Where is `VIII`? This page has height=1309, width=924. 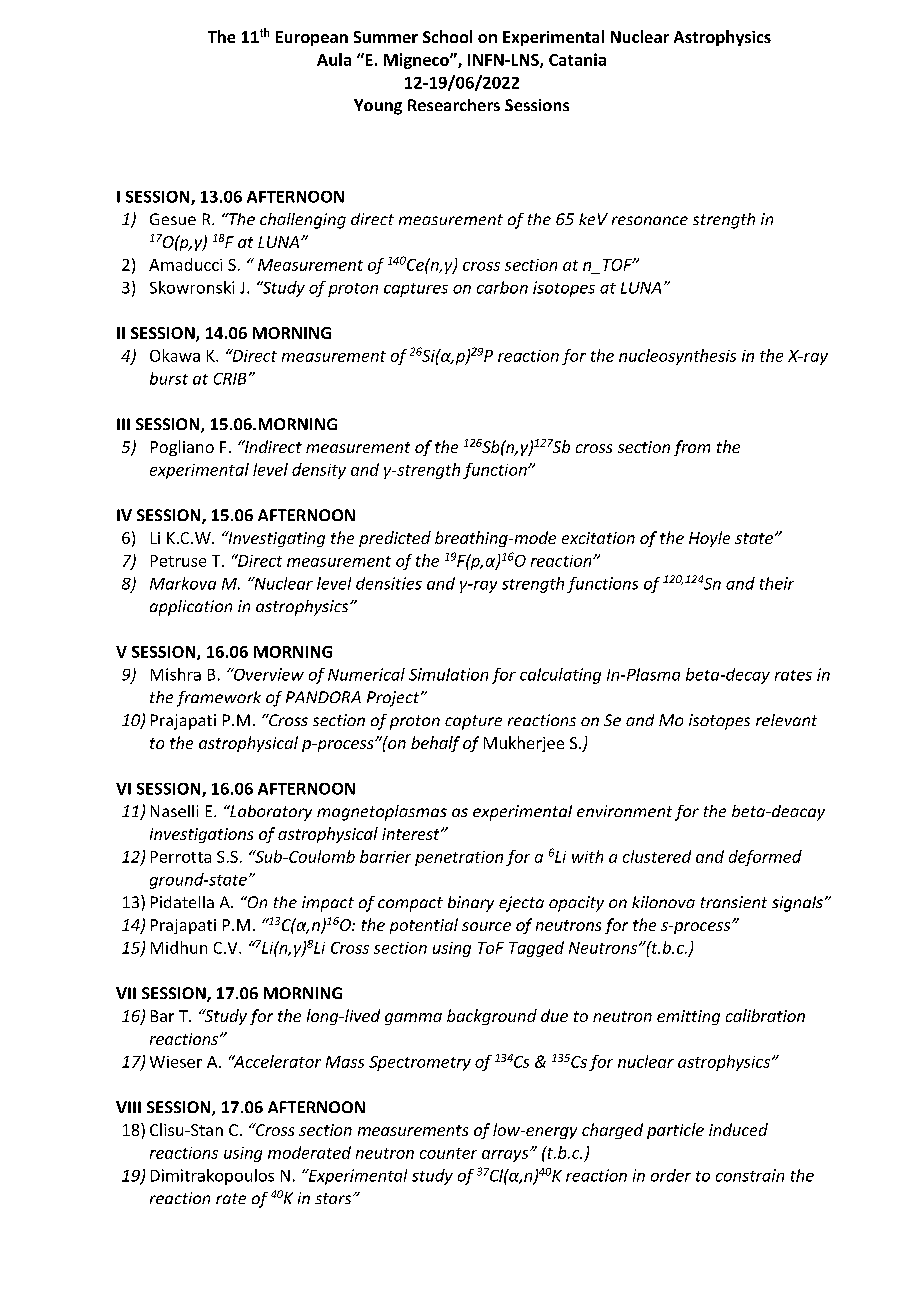 VIII is located at coordinates (128, 1107).
